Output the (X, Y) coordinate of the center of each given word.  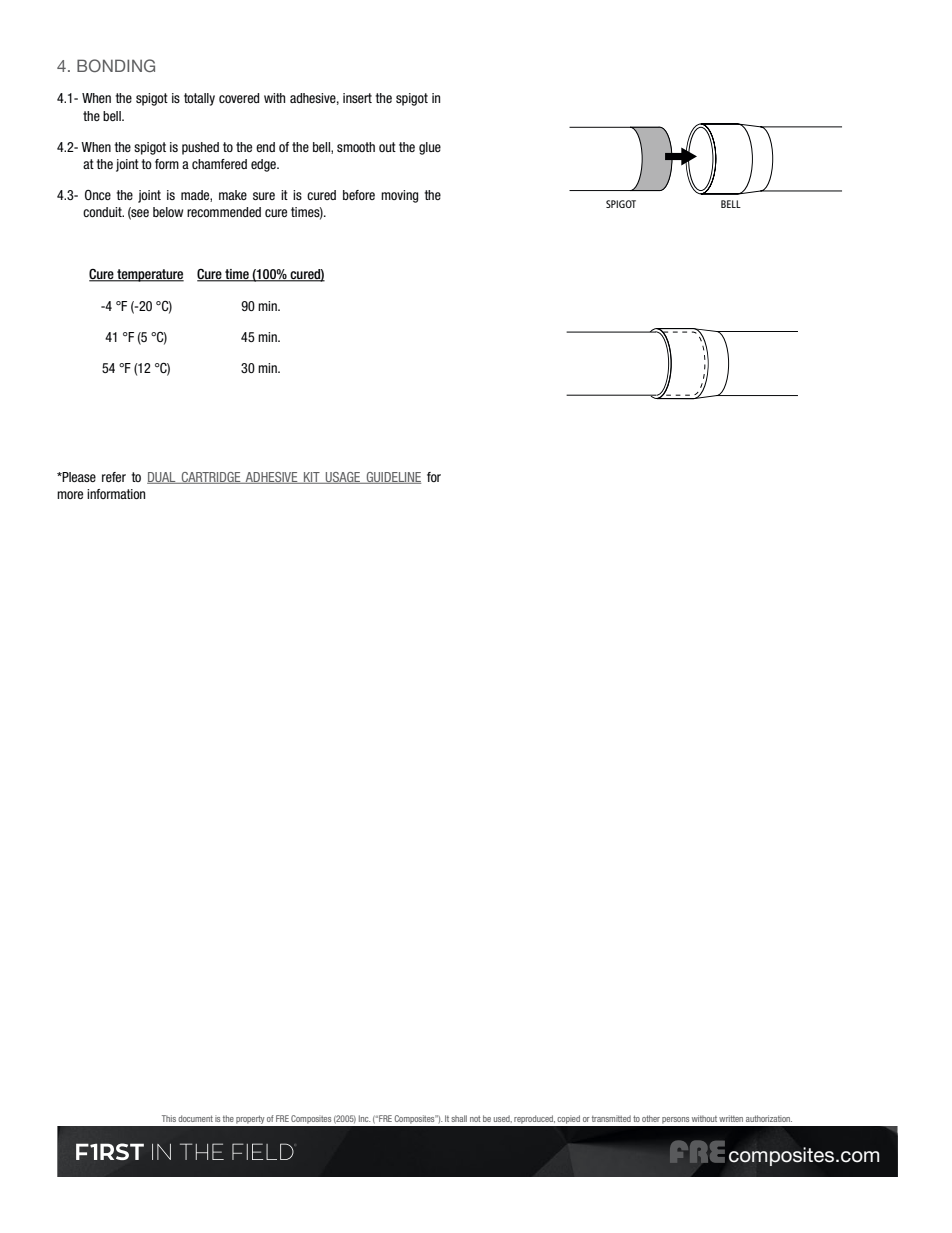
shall (459, 1118)
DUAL (162, 478)
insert (357, 98)
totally (199, 99)
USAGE (343, 478)
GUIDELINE (392, 478)
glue (430, 148)
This (169, 1118)
